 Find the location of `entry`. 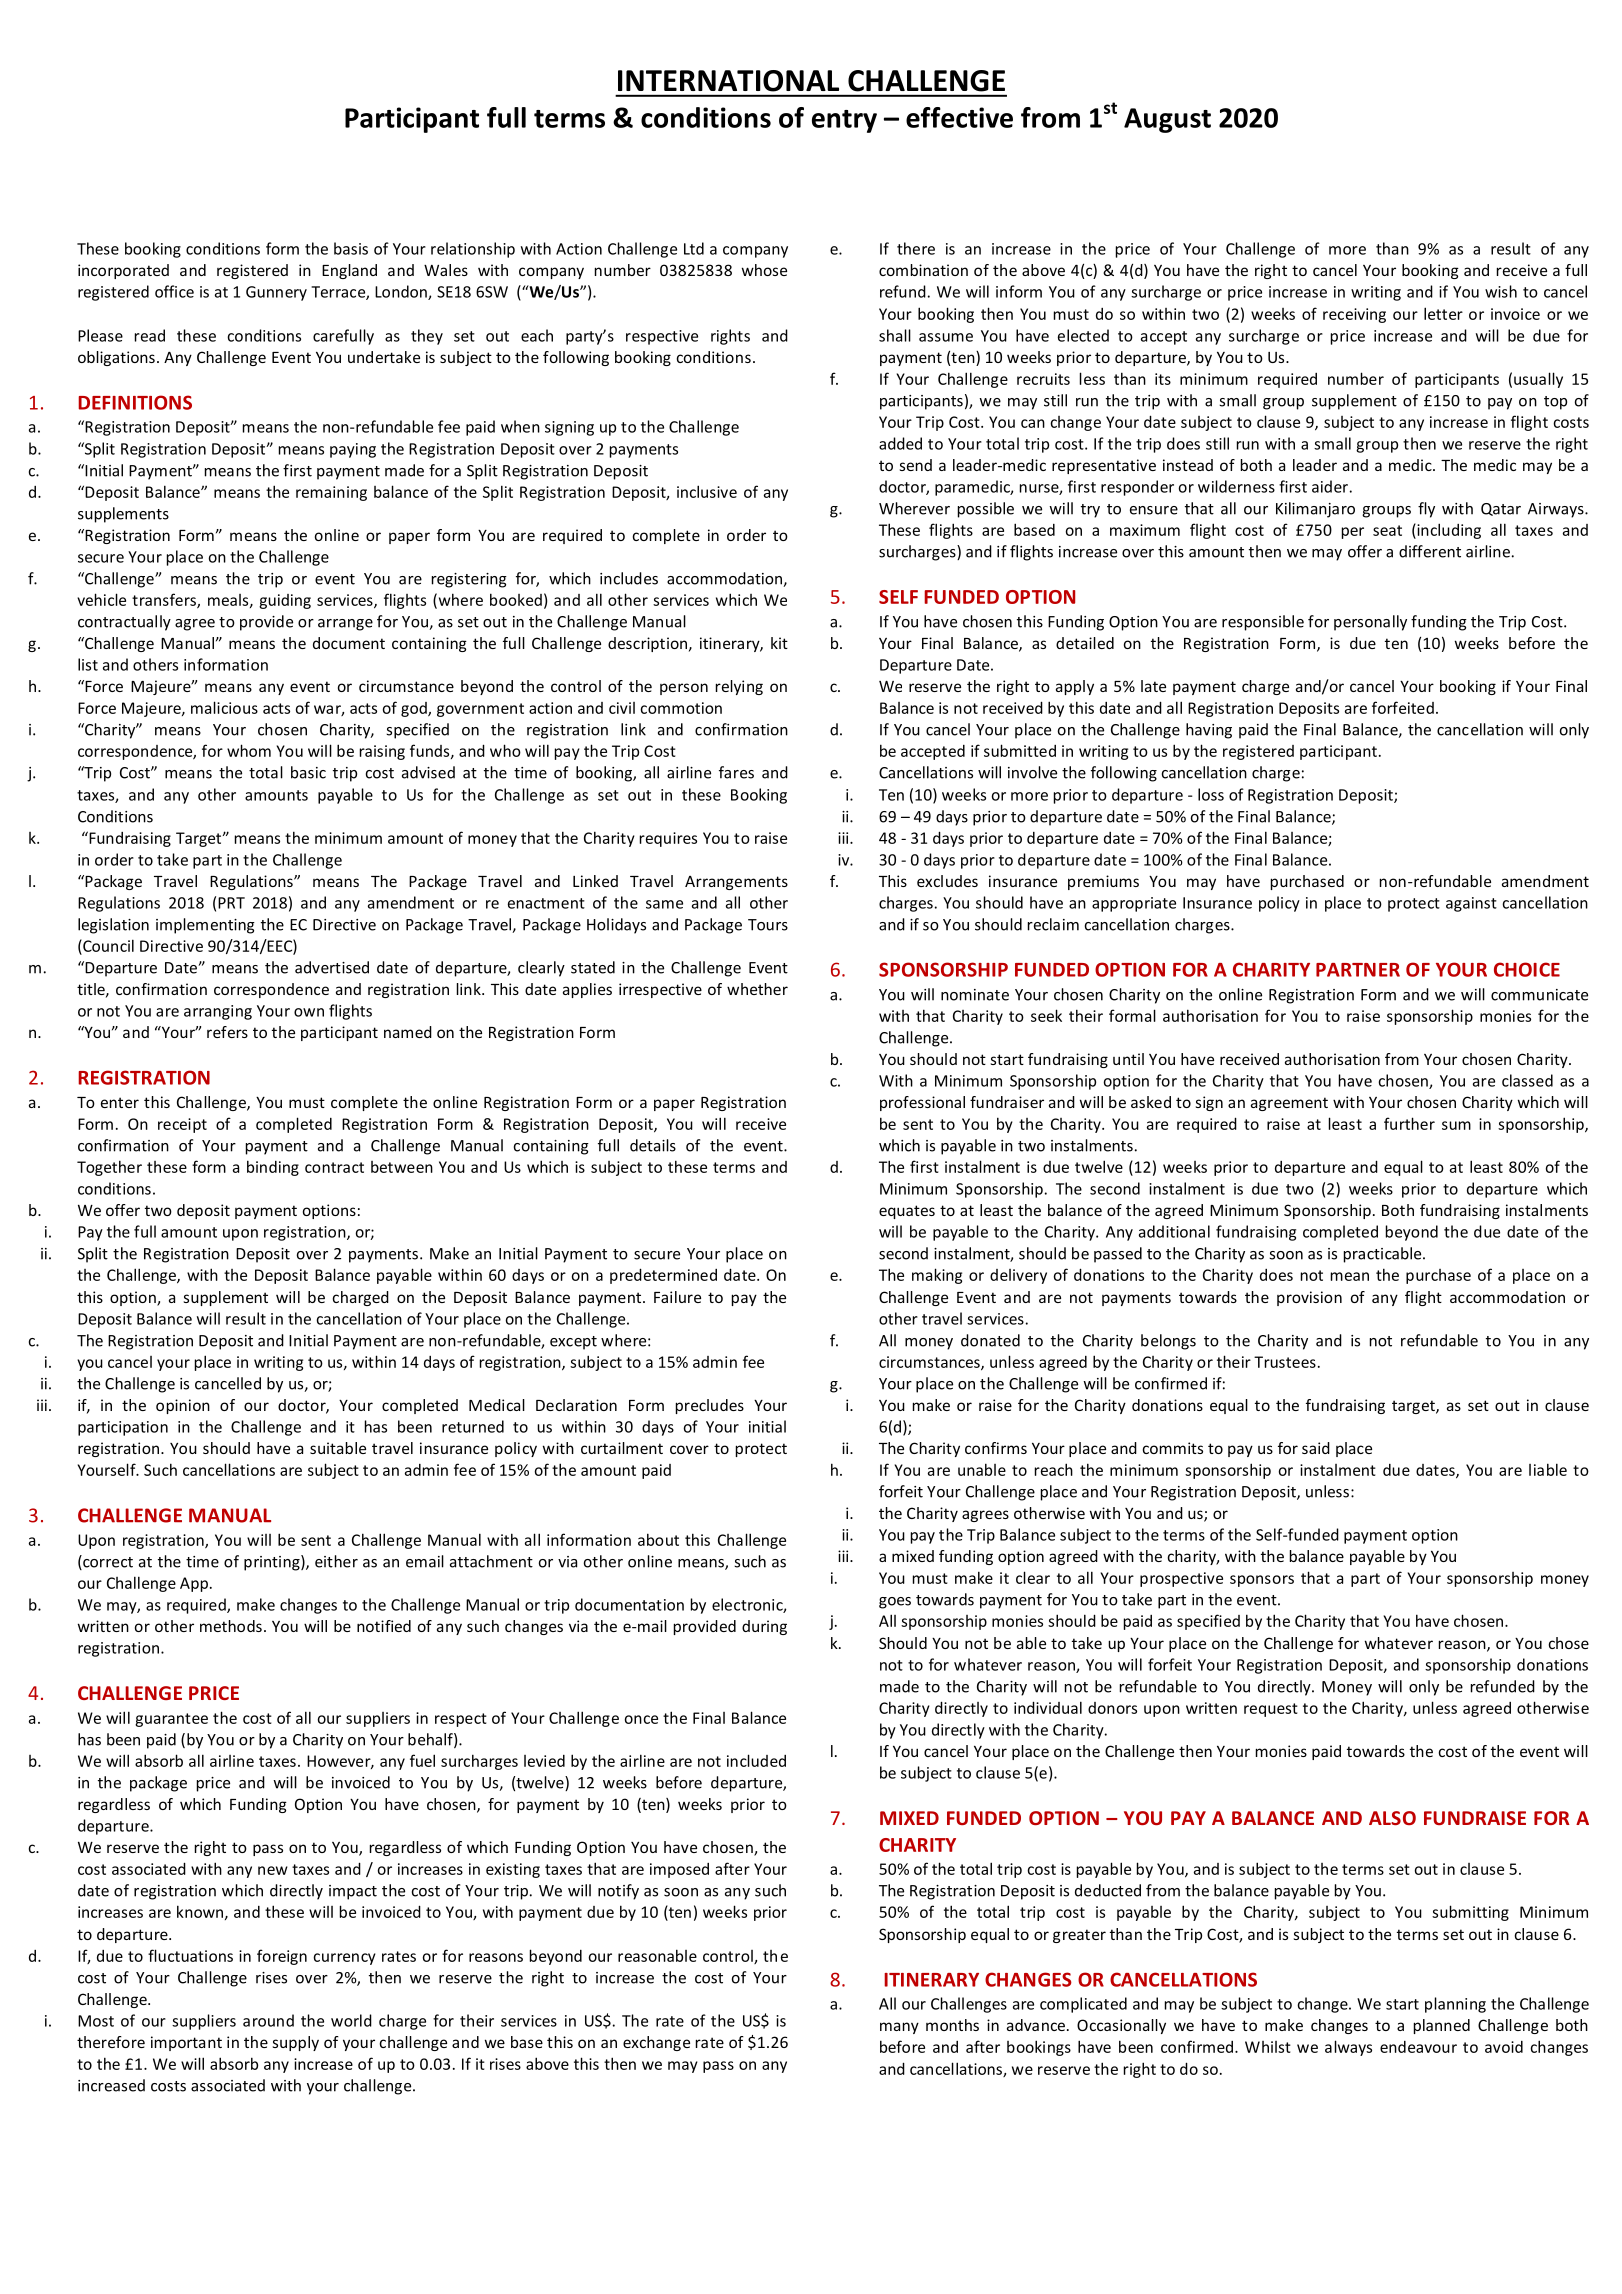

entry is located at coordinates (844, 121).
